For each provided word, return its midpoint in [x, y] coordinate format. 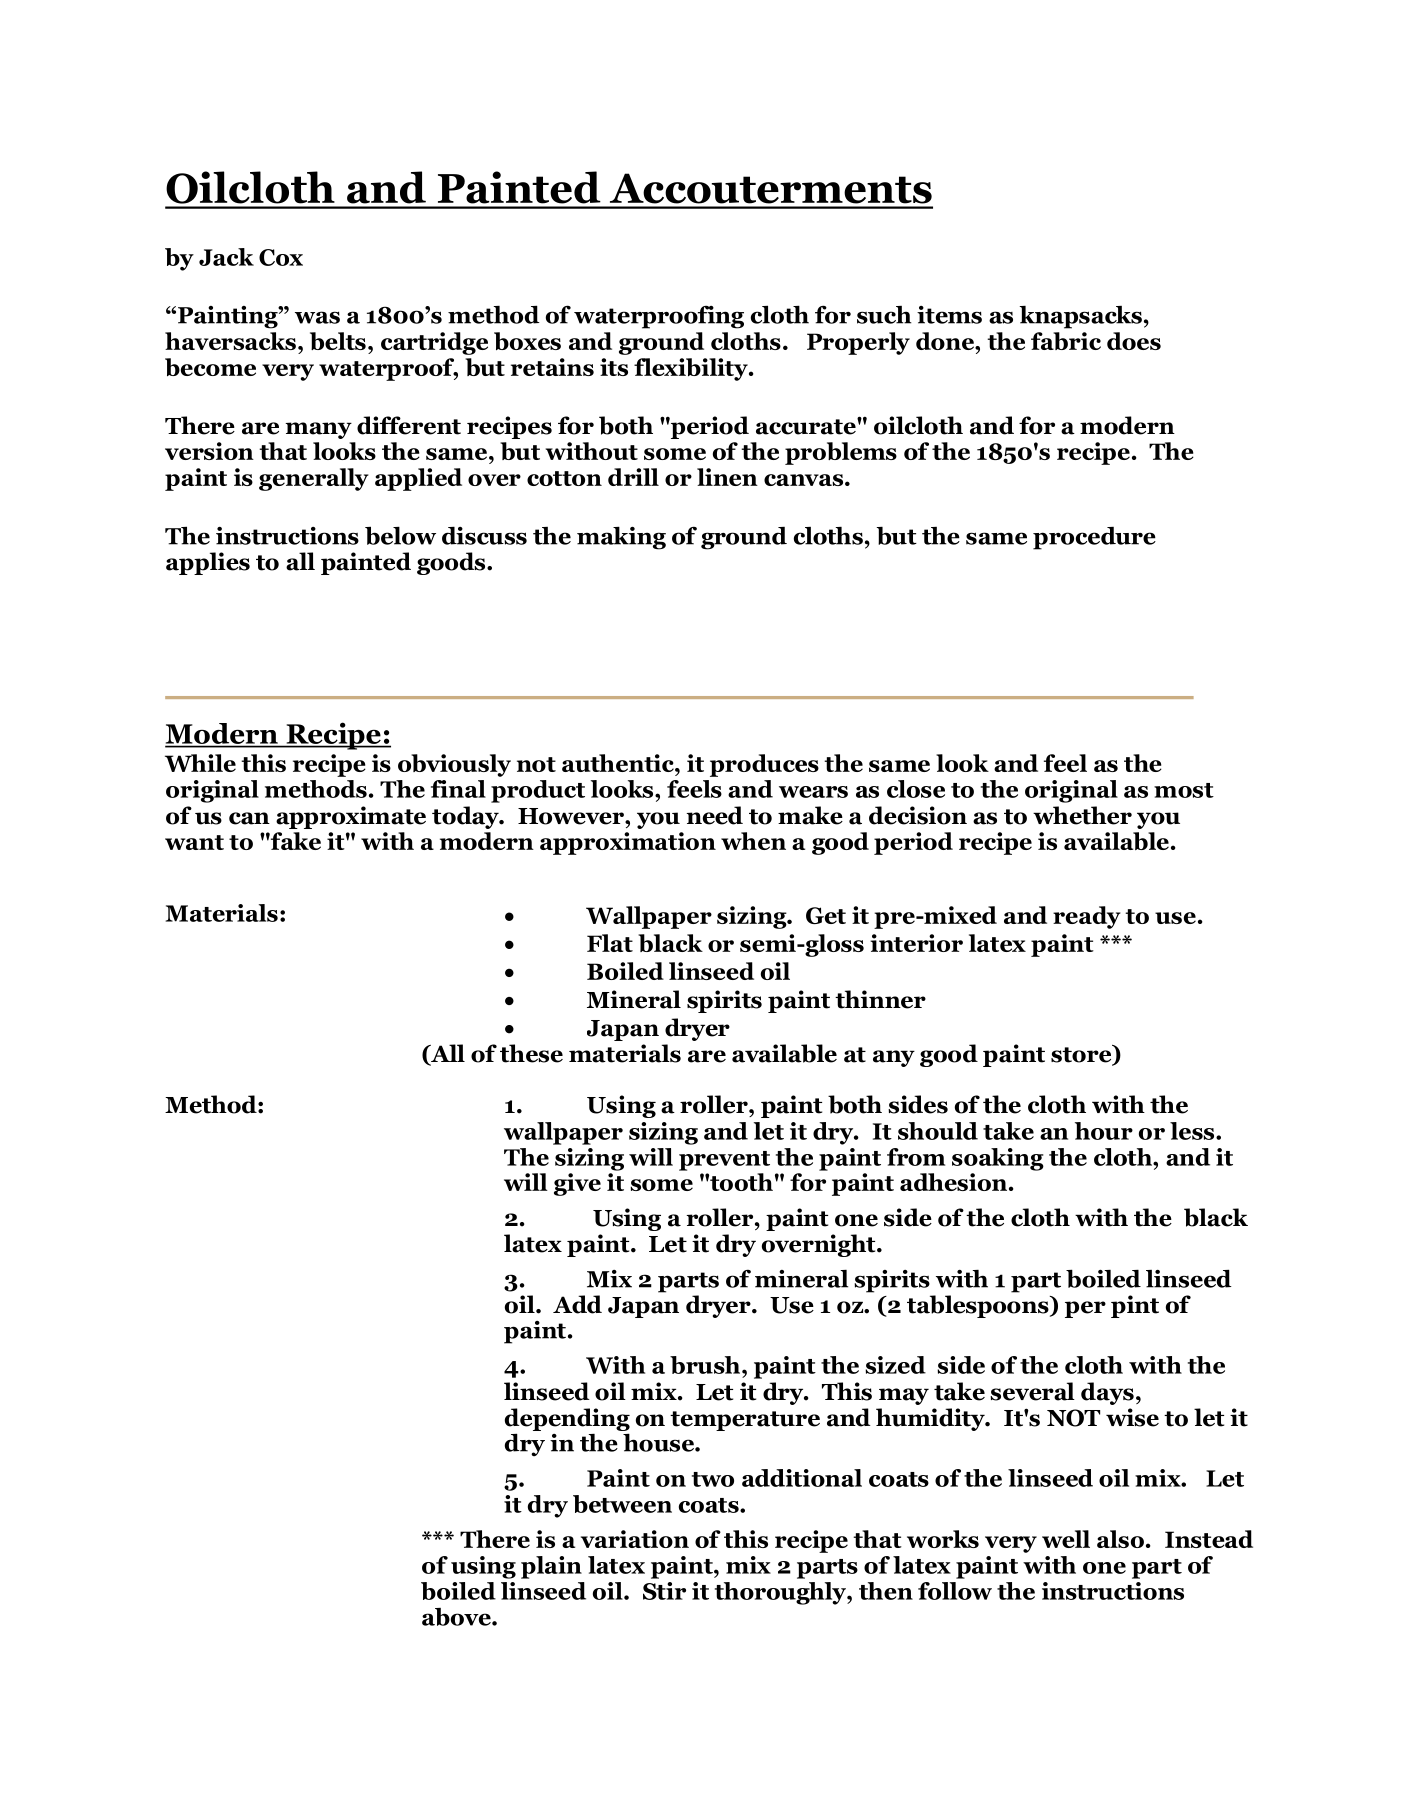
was [317, 317]
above [457, 1617]
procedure [1094, 538]
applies [208, 563]
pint [1135, 1306]
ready [1087, 917]
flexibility [692, 369]
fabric [1066, 341]
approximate [351, 817]
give [577, 1184]
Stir [664, 1591]
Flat [610, 943]
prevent [724, 1161]
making [621, 538]
